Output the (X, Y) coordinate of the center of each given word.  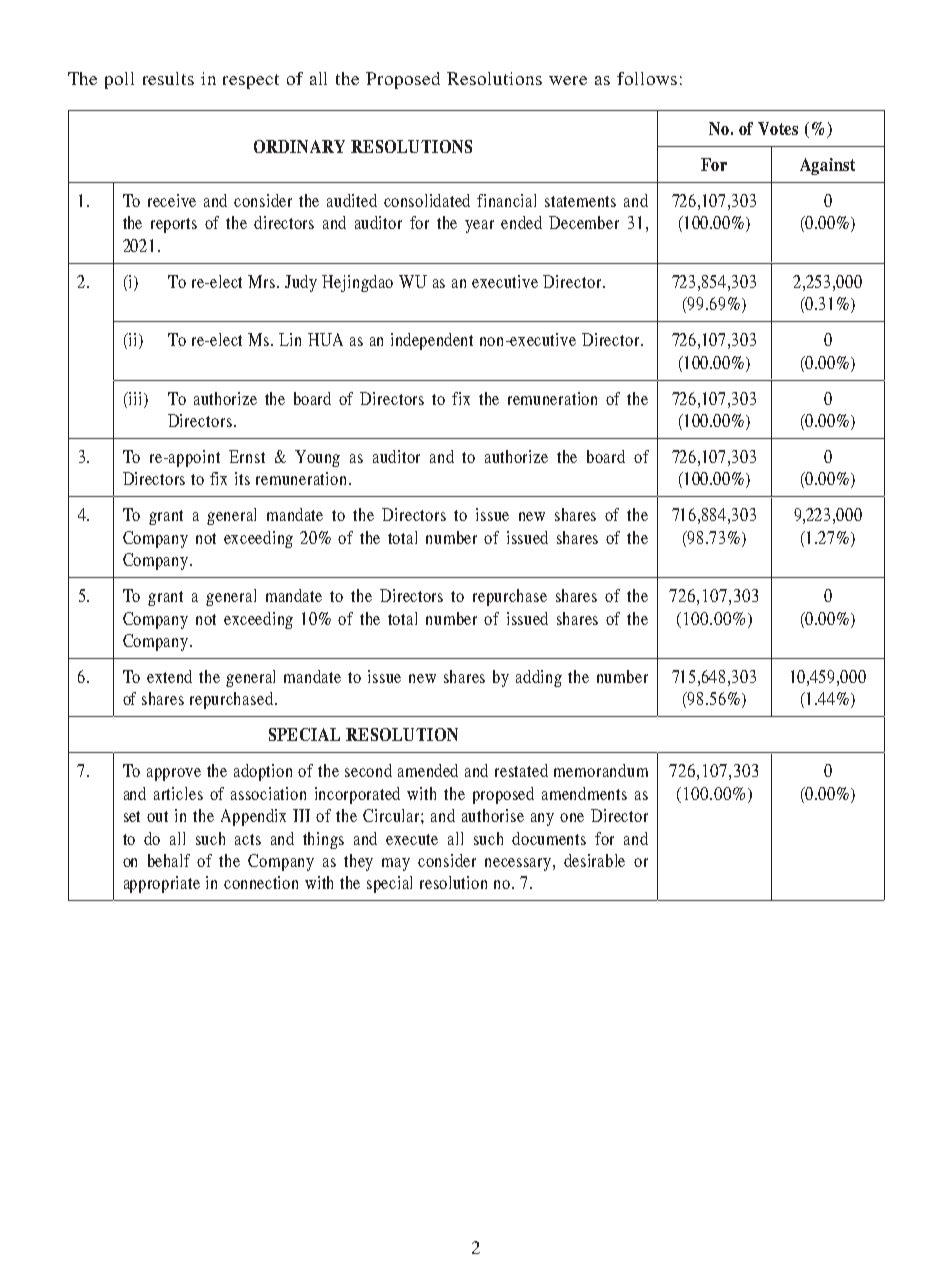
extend (169, 676)
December (584, 222)
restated (521, 770)
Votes (778, 128)
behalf (169, 860)
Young (317, 458)
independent (432, 341)
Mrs (263, 281)
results (168, 78)
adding (539, 678)
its (242, 478)
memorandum (601, 770)
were (568, 80)
